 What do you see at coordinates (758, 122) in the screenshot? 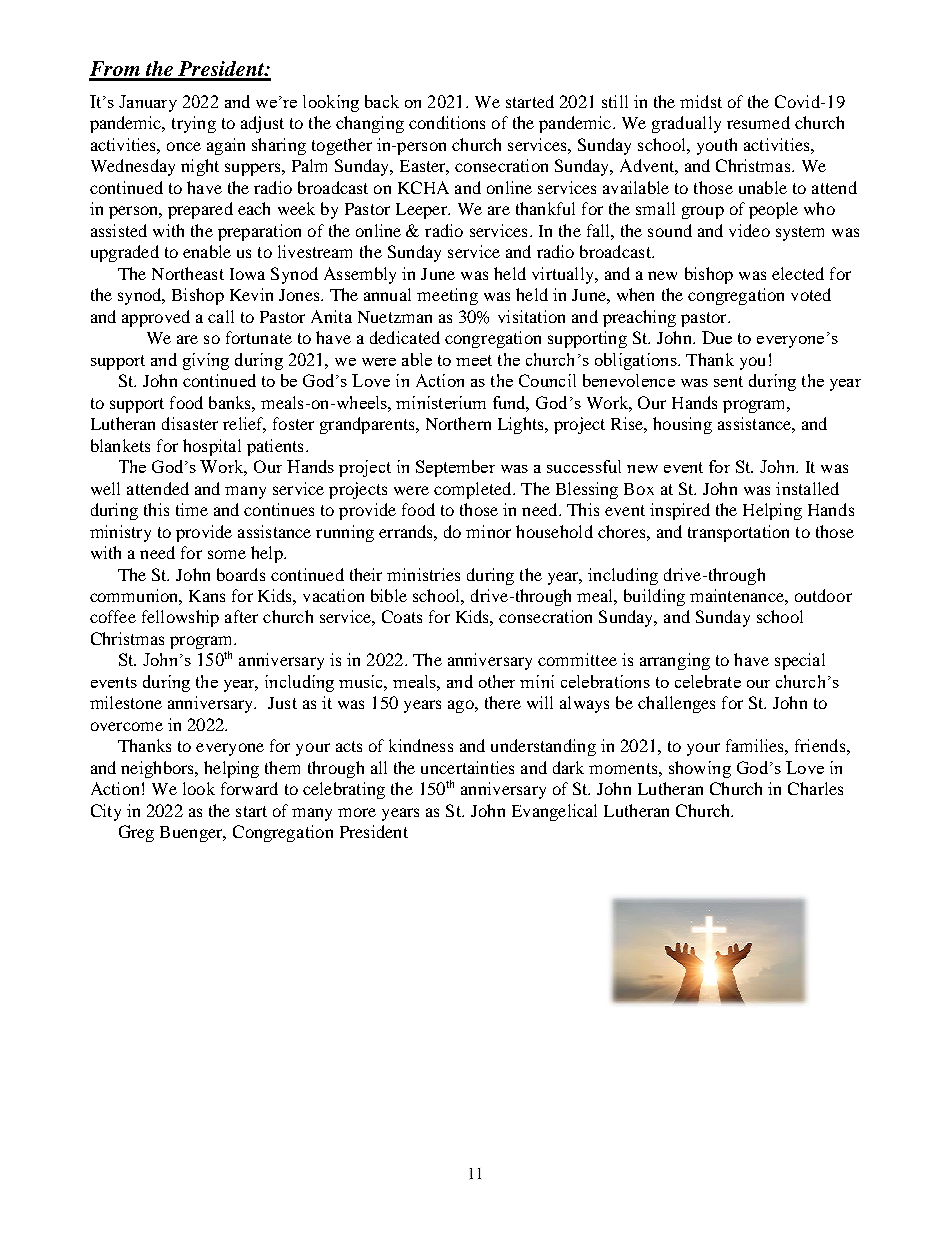
I see `resumed` at bounding box center [758, 122].
